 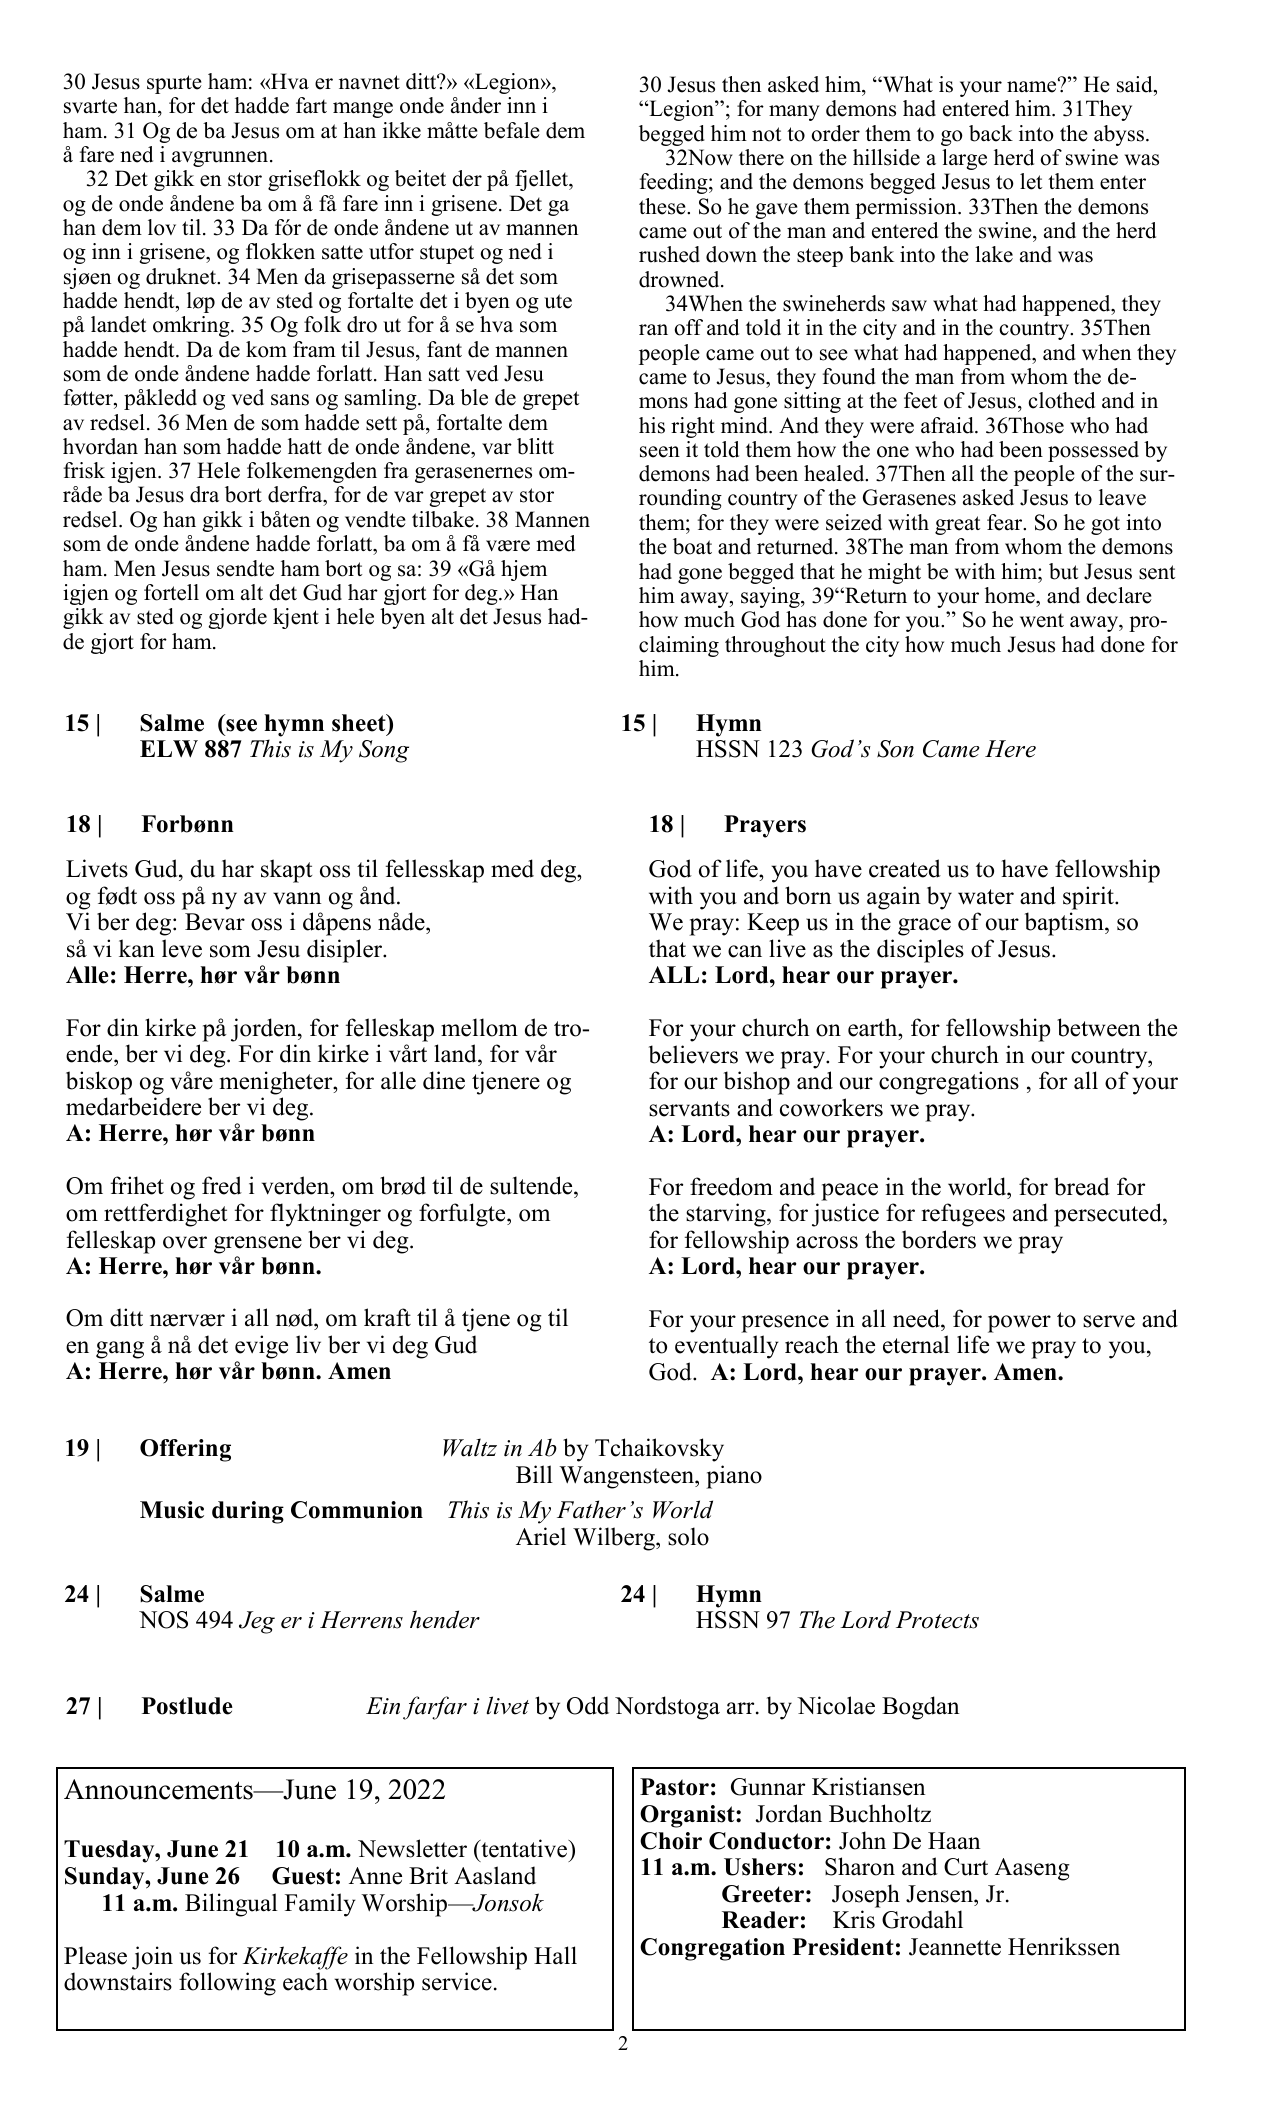 I want to click on believers, so click(x=693, y=1054).
